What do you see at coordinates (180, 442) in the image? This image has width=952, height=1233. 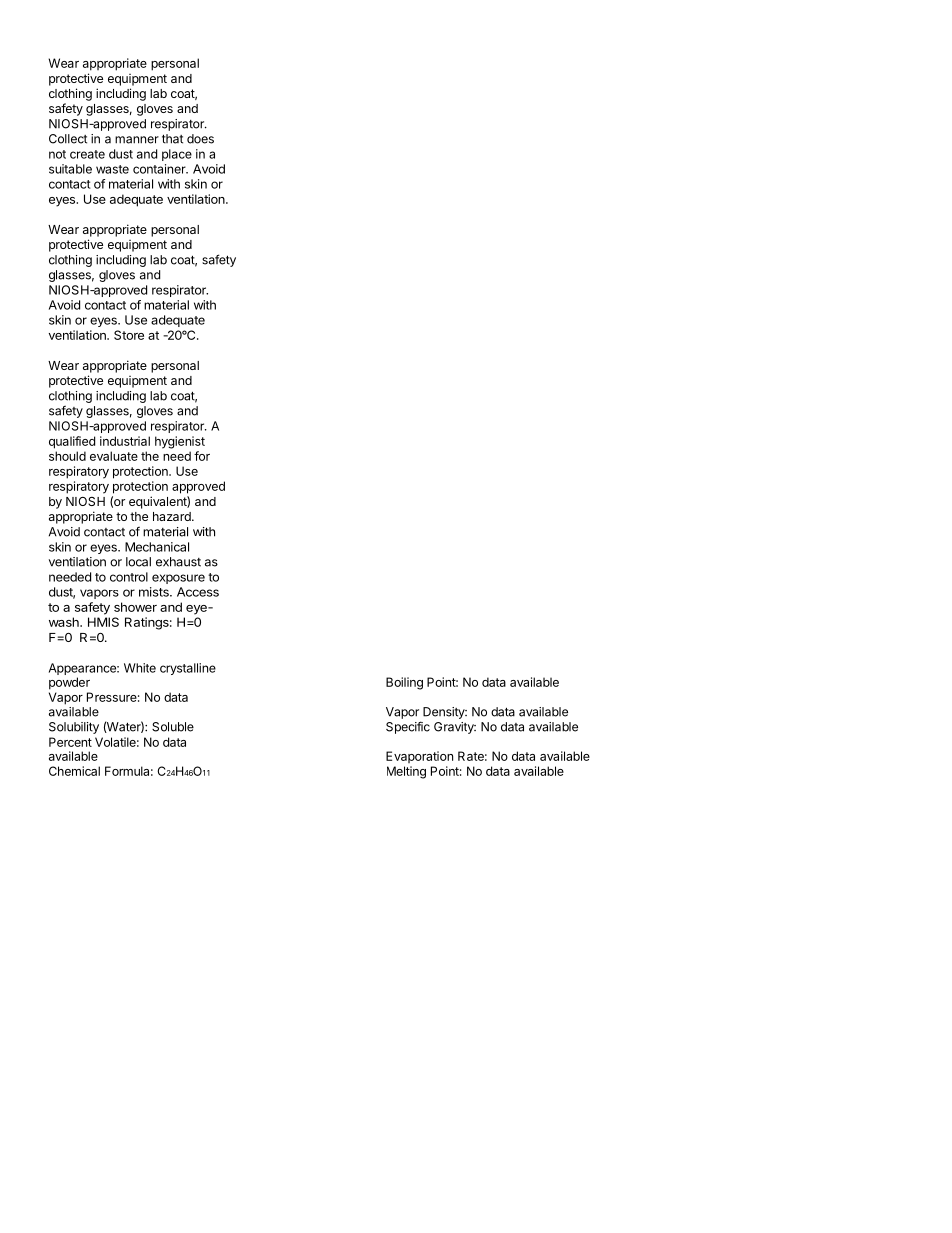 I see `hygienist` at bounding box center [180, 442].
